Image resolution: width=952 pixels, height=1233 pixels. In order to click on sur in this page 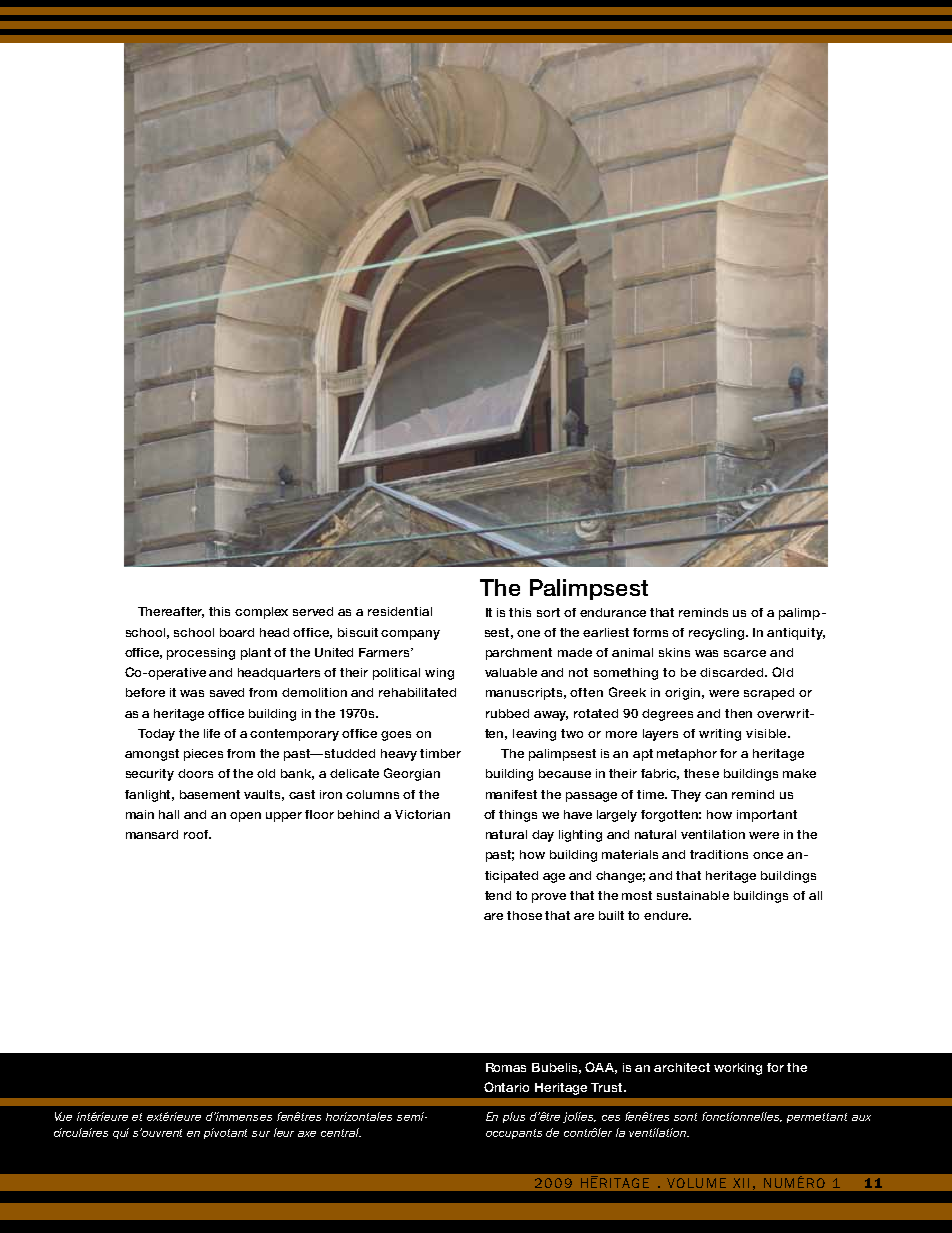, I will do `click(261, 1134)`.
